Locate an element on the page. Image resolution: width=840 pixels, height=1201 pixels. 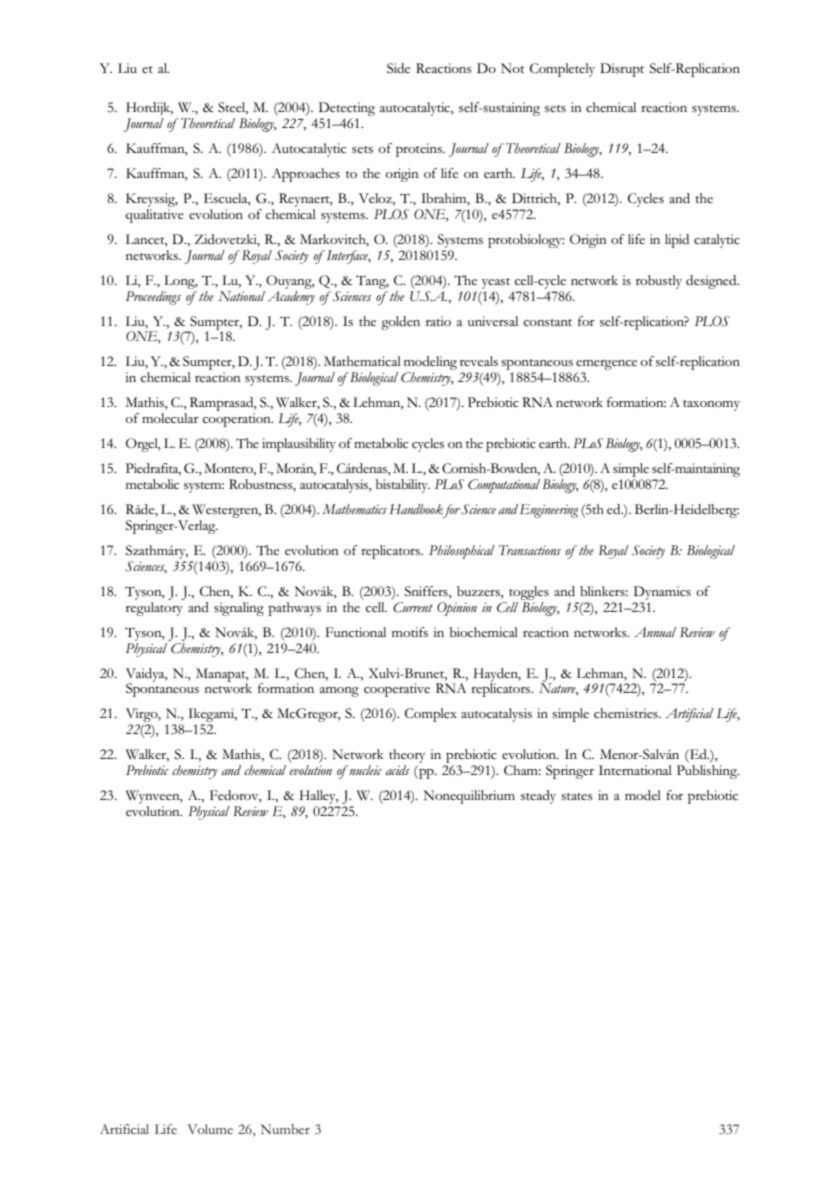
theory is located at coordinates (407, 756).
